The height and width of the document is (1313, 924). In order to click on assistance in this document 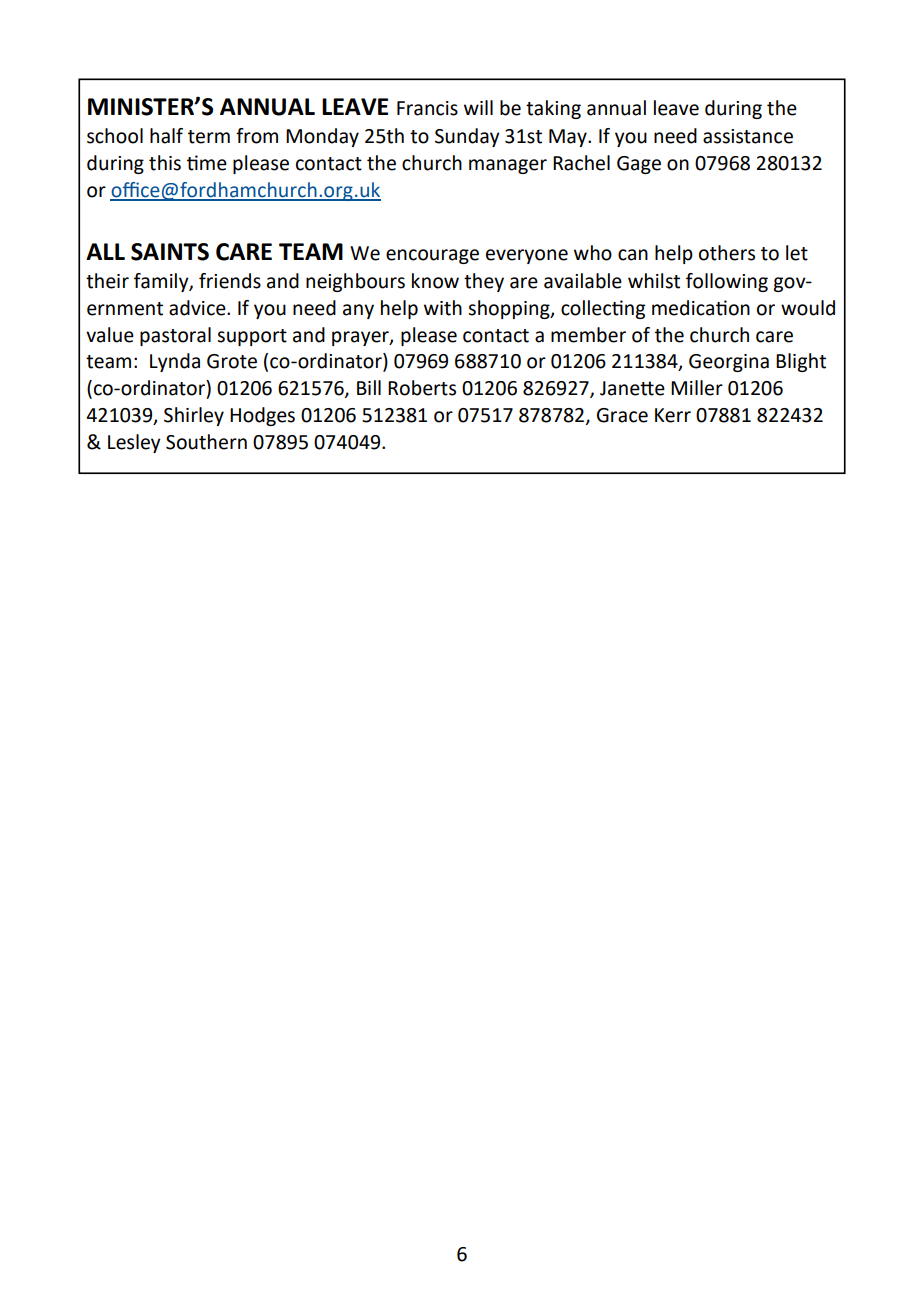, I will do `click(748, 136)`.
